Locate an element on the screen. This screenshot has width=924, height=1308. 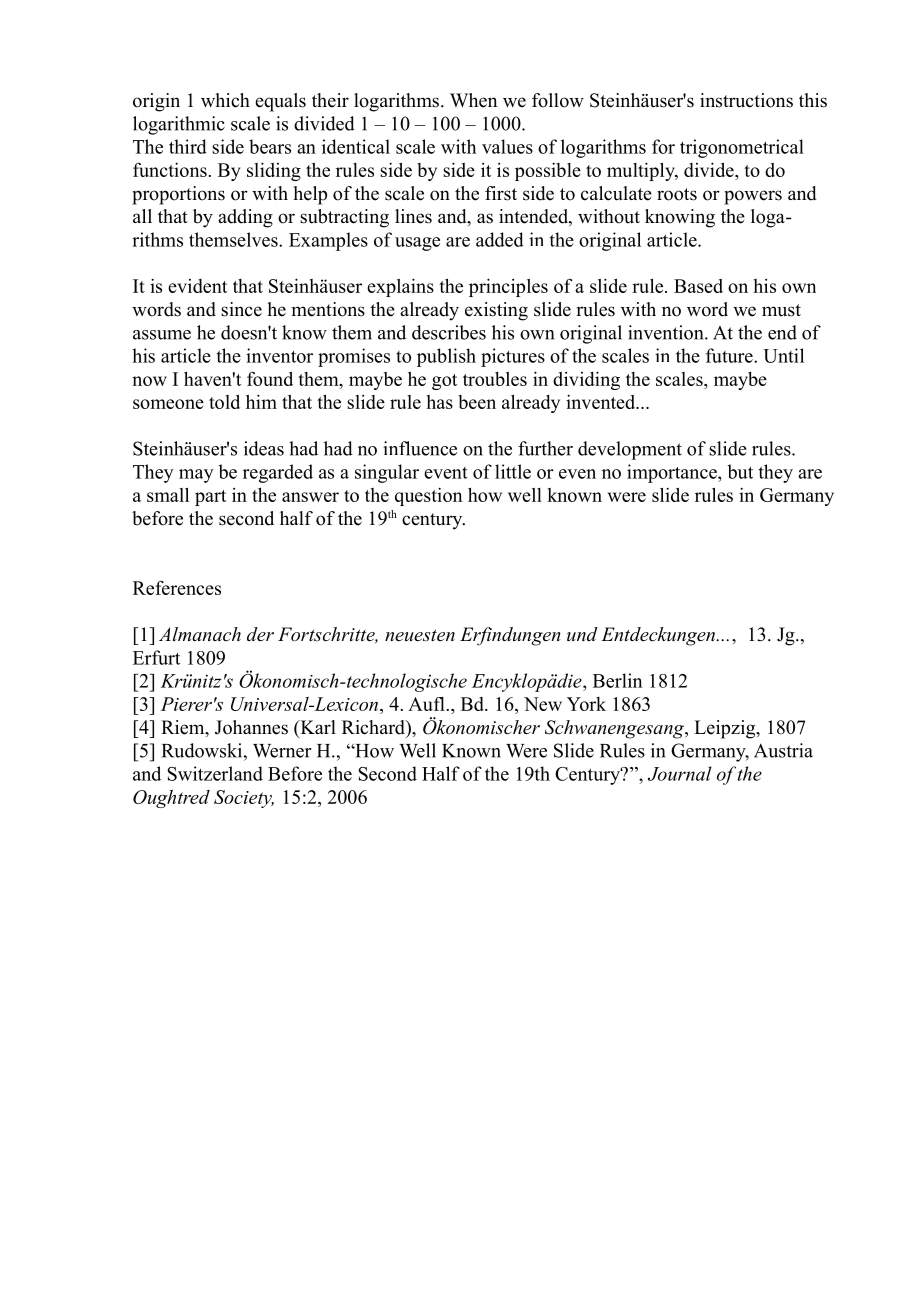
der is located at coordinates (260, 634).
